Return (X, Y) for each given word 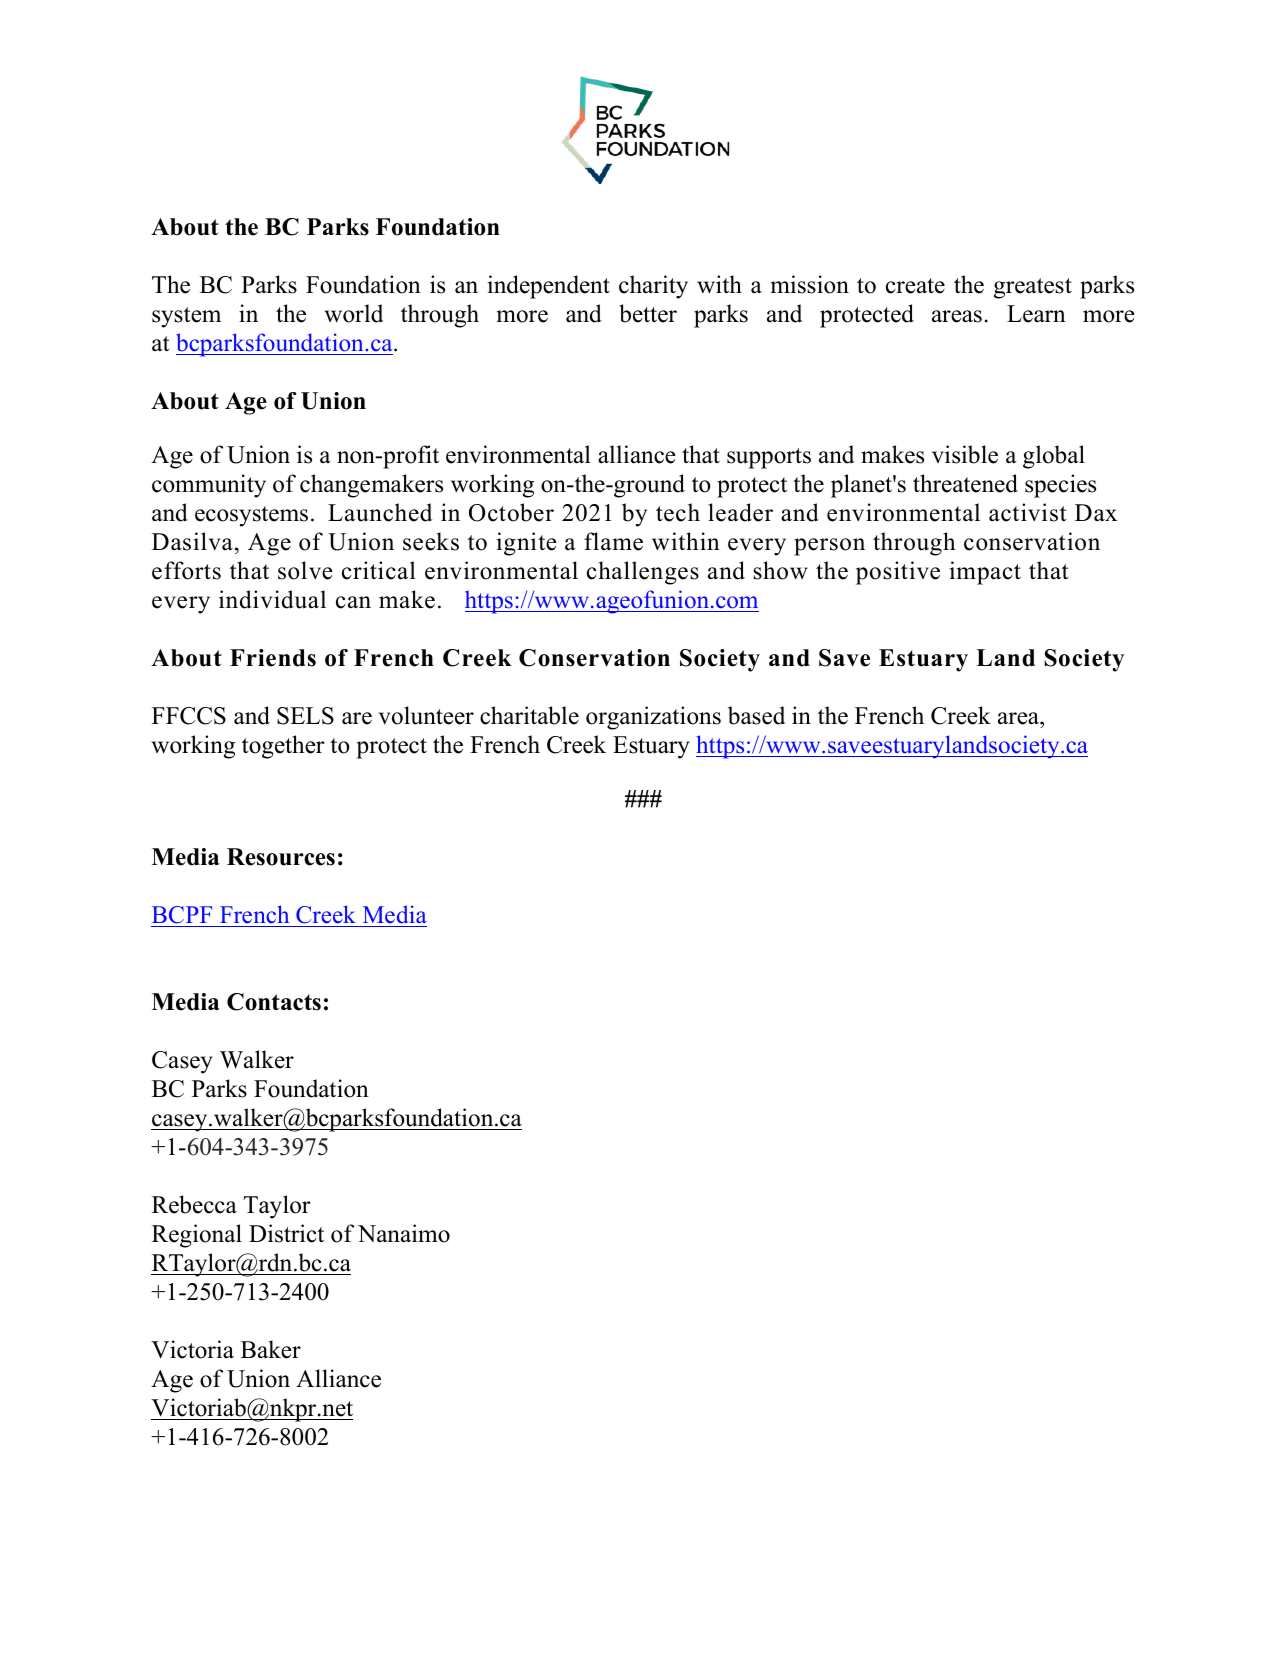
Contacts (274, 1002)
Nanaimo (404, 1233)
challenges (643, 573)
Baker (271, 1349)
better (648, 313)
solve (305, 570)
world (354, 313)
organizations (653, 718)
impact (985, 573)
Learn (1036, 314)
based (756, 715)
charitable (529, 715)
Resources (281, 857)
